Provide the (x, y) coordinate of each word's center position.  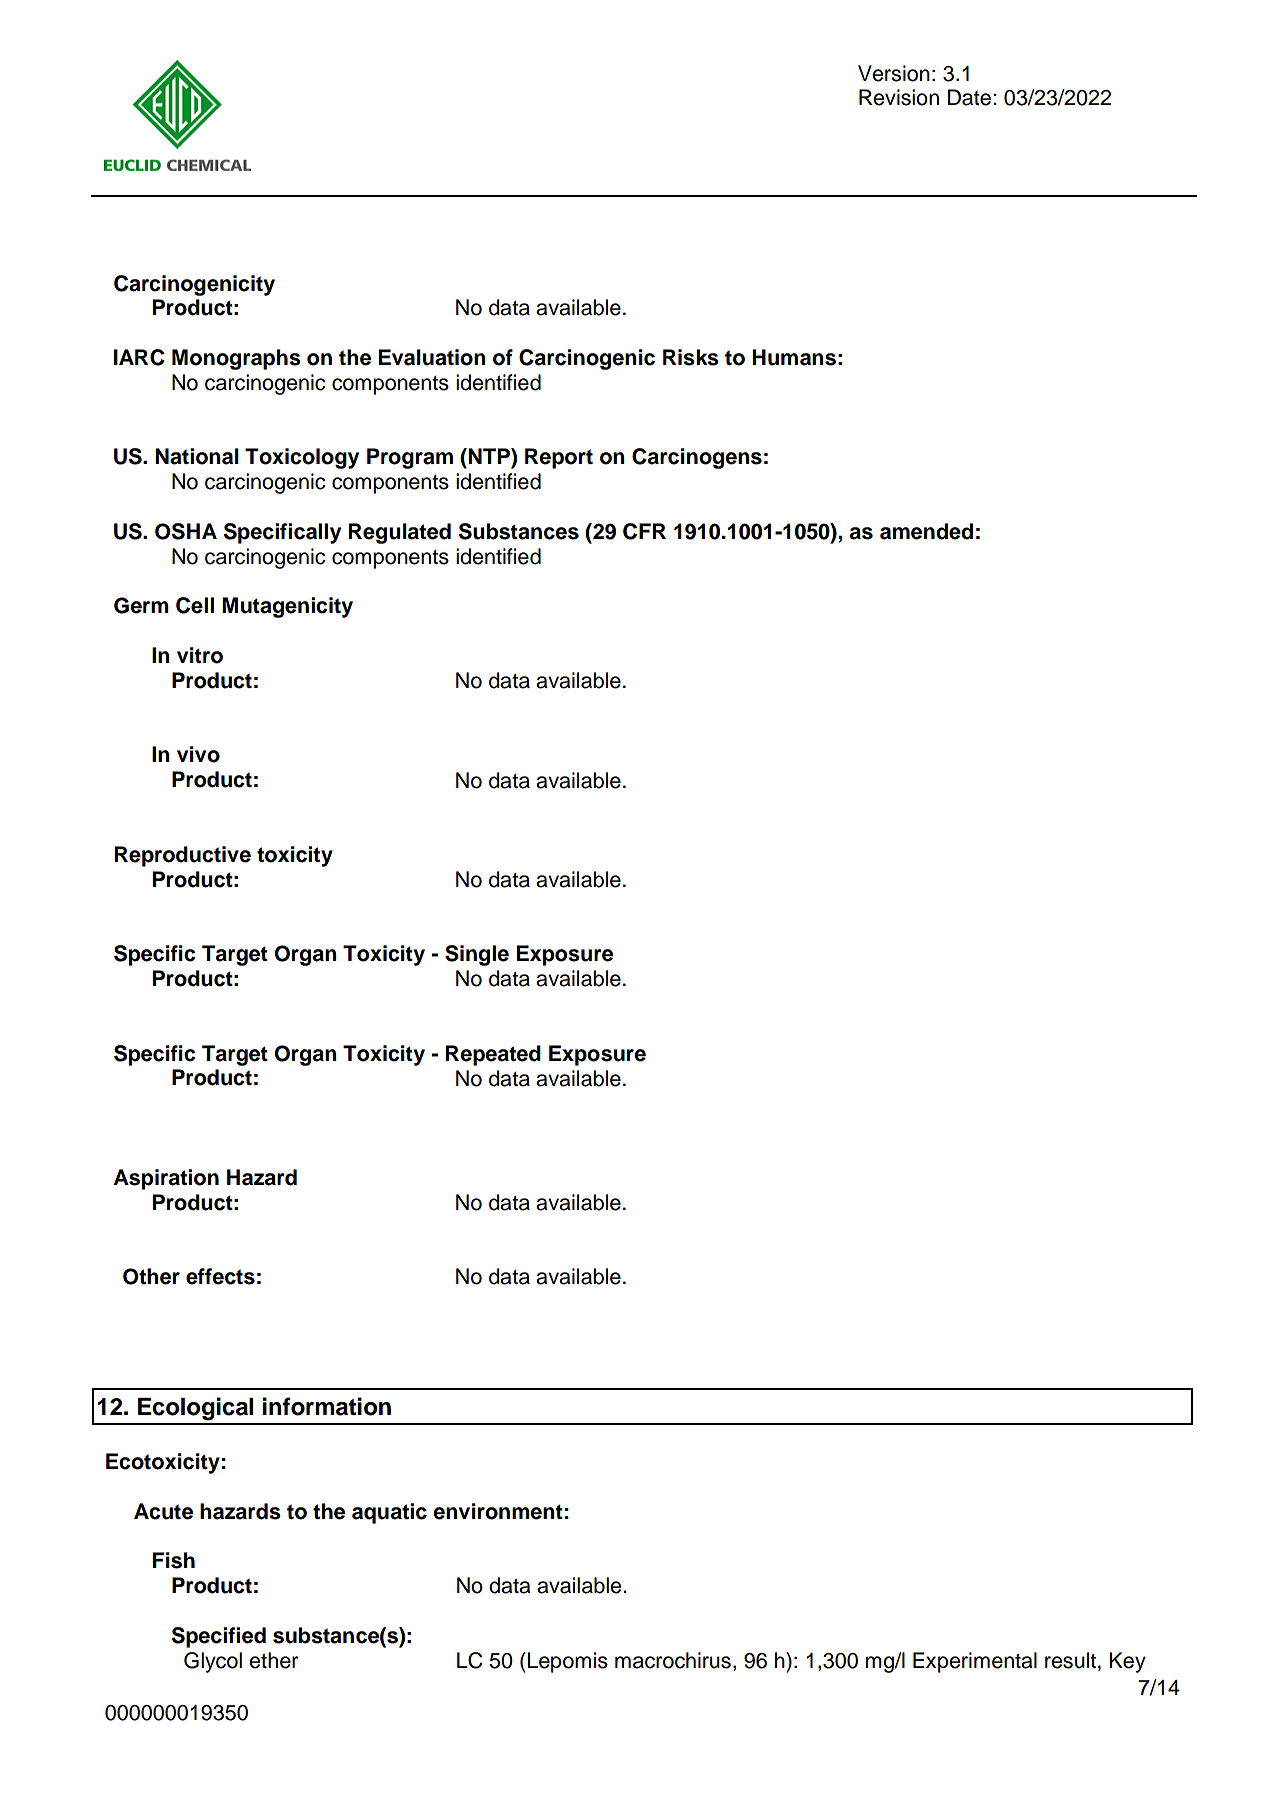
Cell (195, 605)
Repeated (493, 1055)
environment (498, 1511)
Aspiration (166, 1179)
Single (477, 955)
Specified (219, 1637)
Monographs (236, 359)
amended (926, 531)
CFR (644, 531)
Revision (899, 97)
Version (894, 73)
